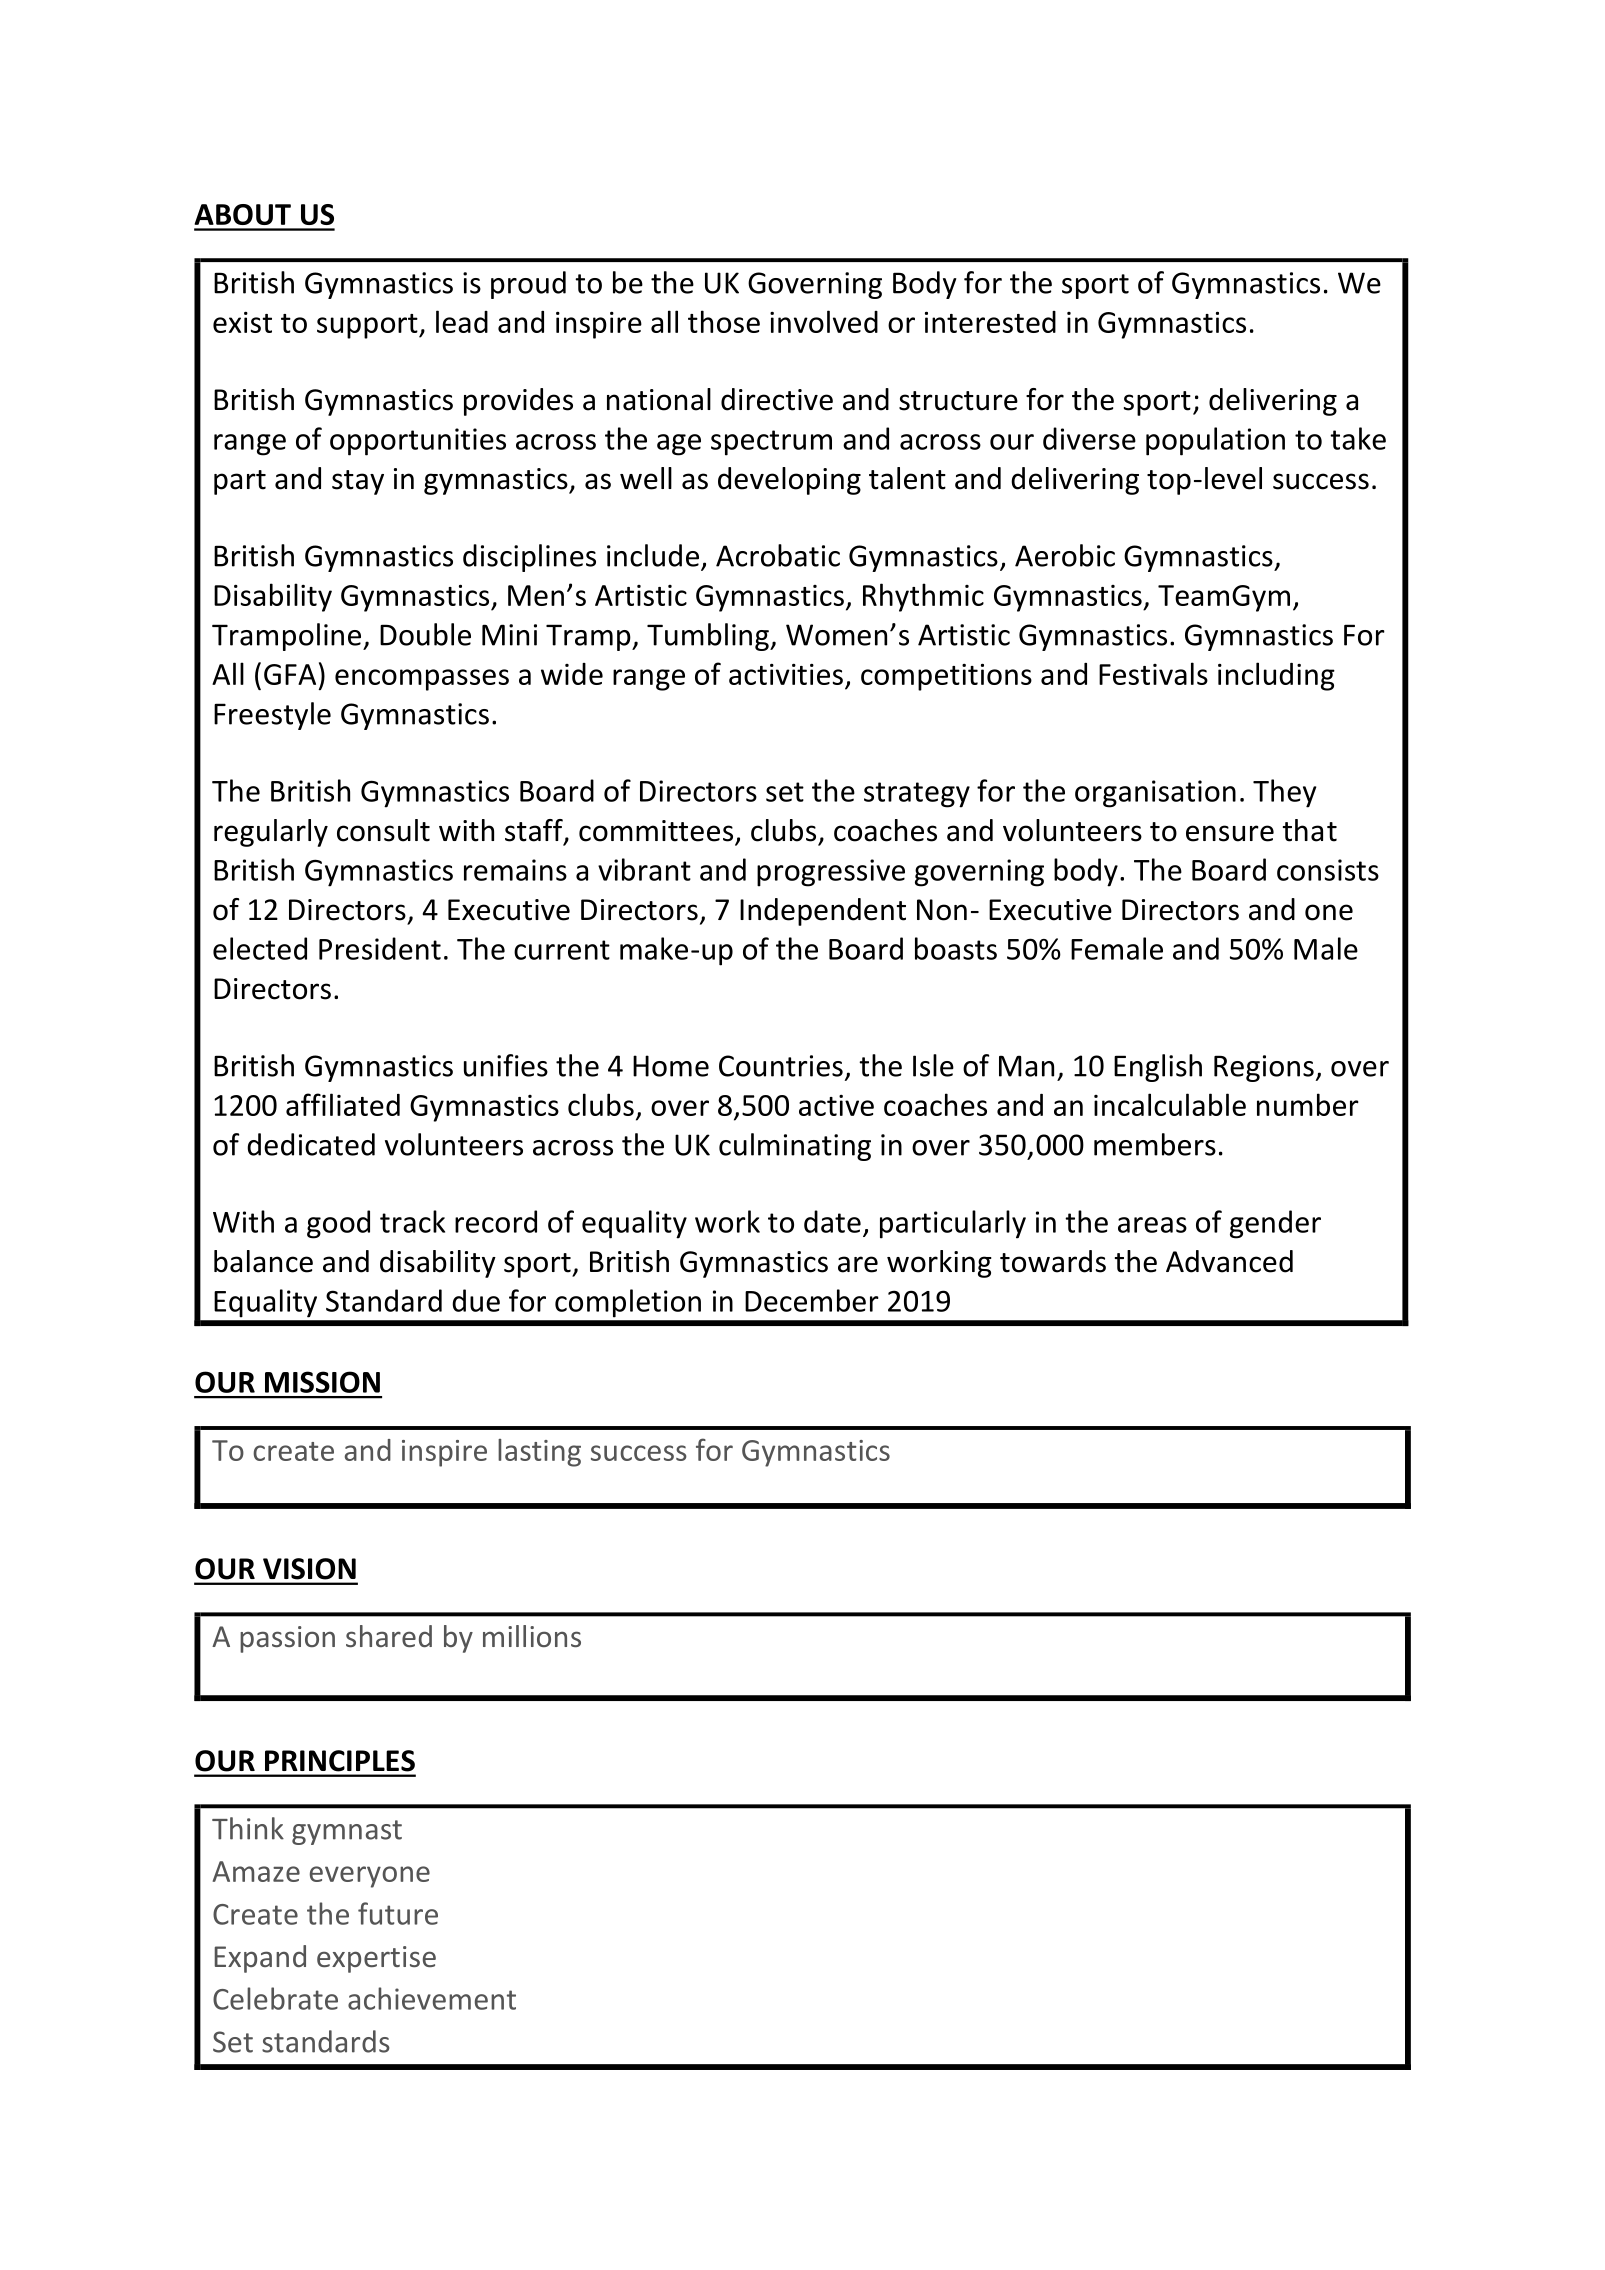  What do you see at coordinates (824, 321) in the screenshot?
I see `involved` at bounding box center [824, 321].
